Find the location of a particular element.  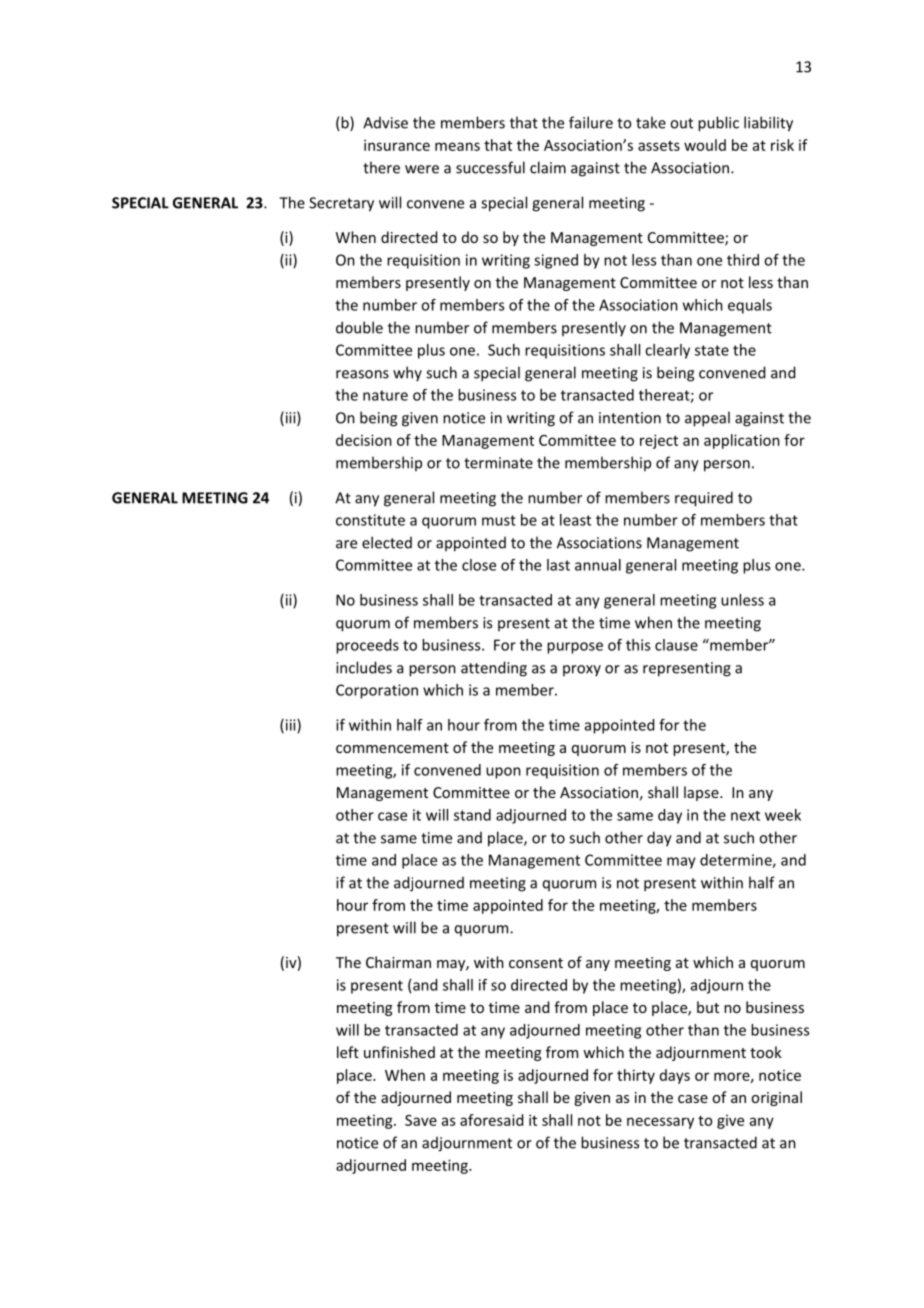

claim is located at coordinates (548, 167).
